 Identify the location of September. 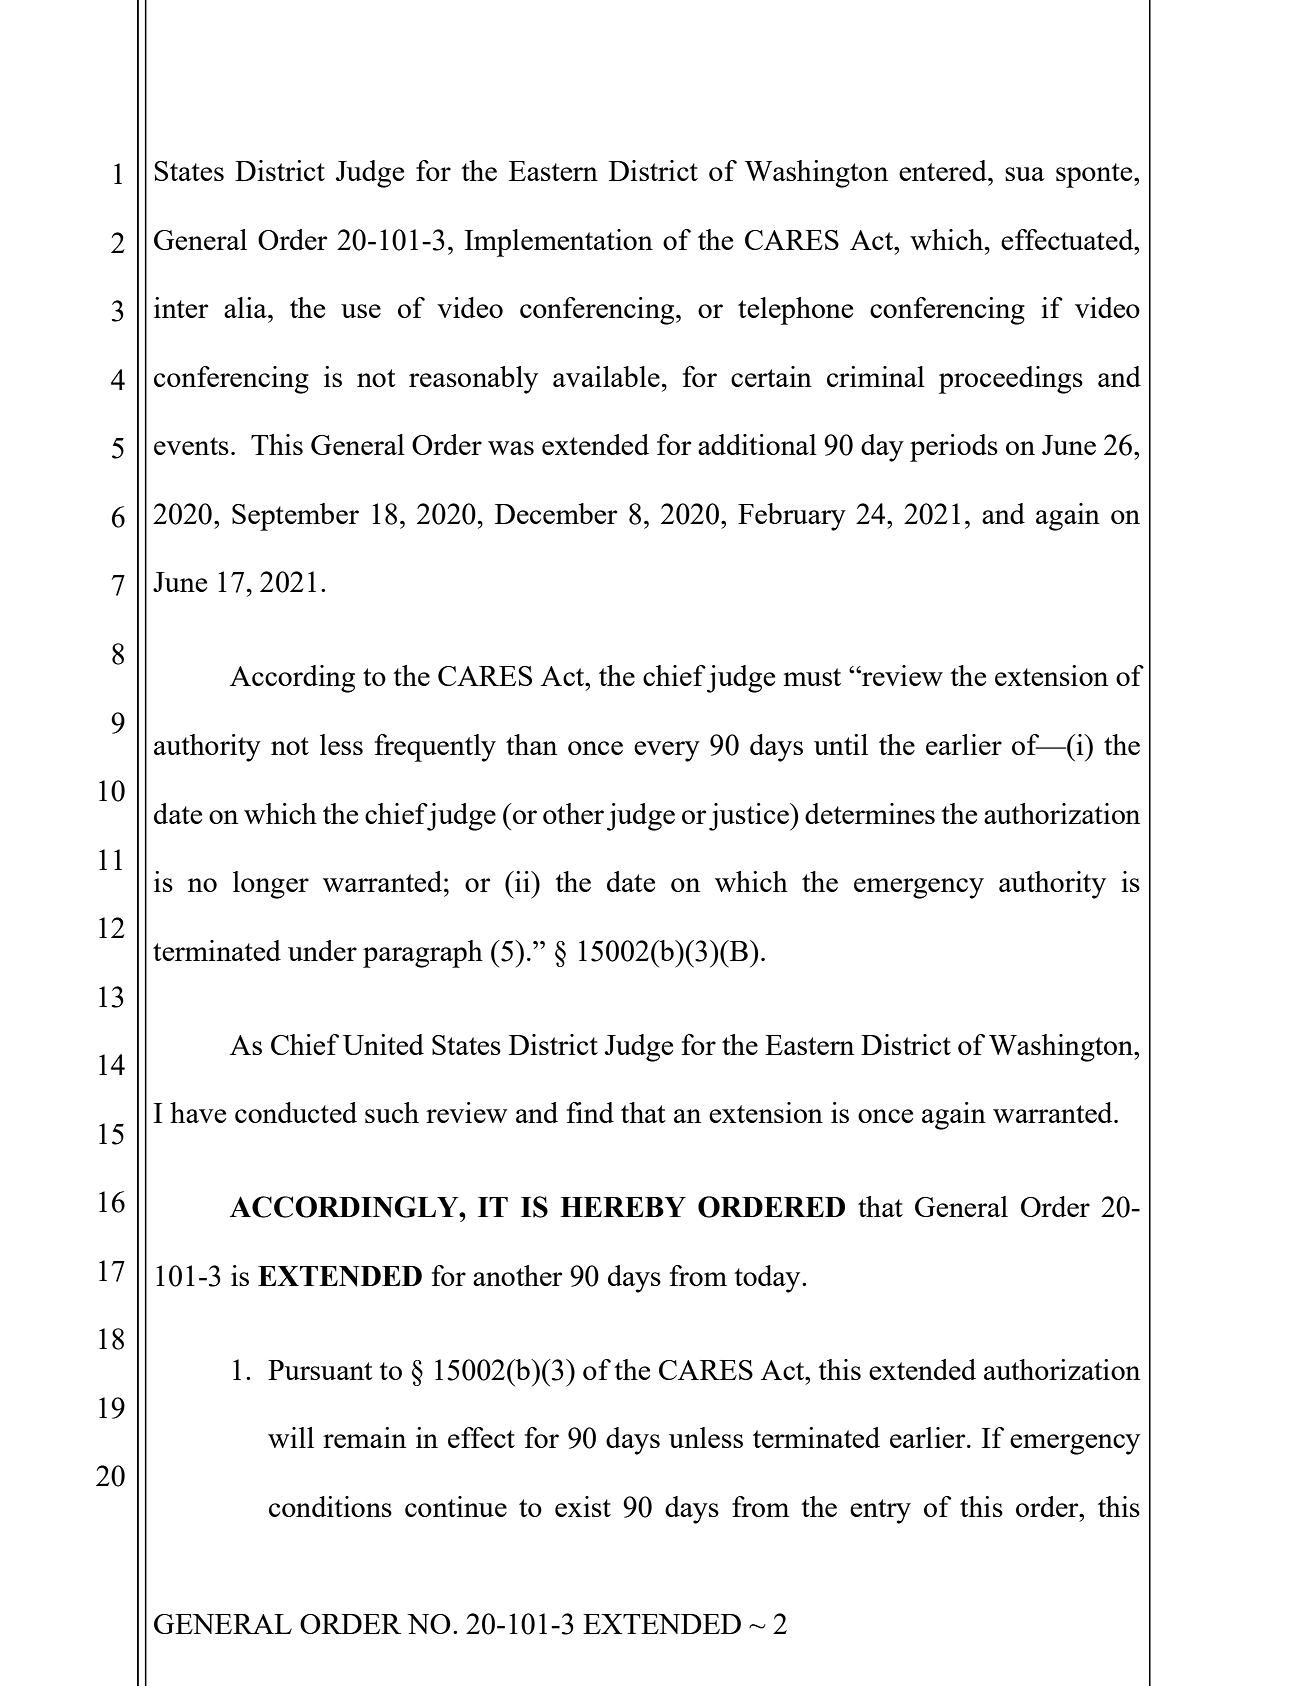
(295, 517).
